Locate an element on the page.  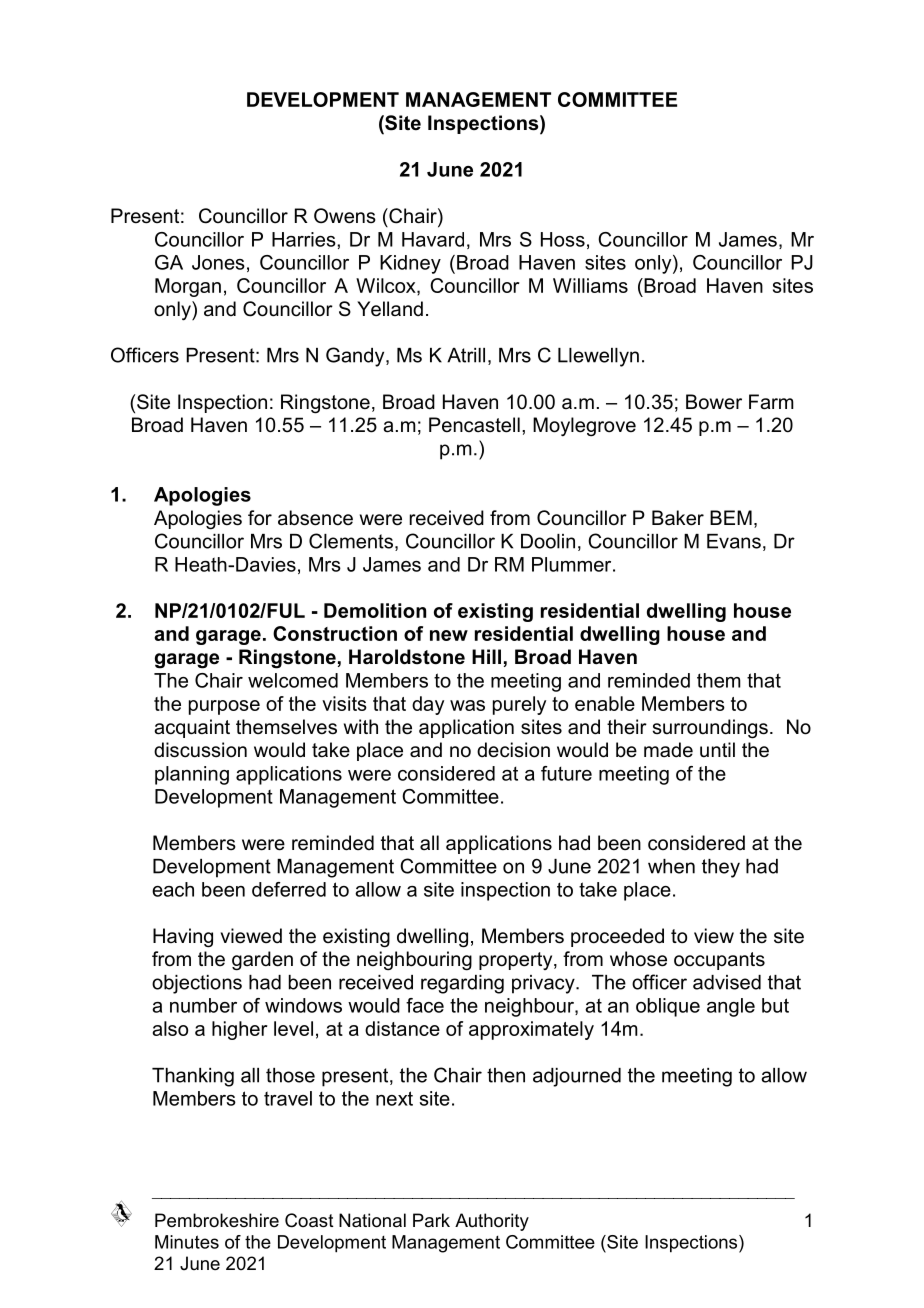
they is located at coordinates (721, 868).
